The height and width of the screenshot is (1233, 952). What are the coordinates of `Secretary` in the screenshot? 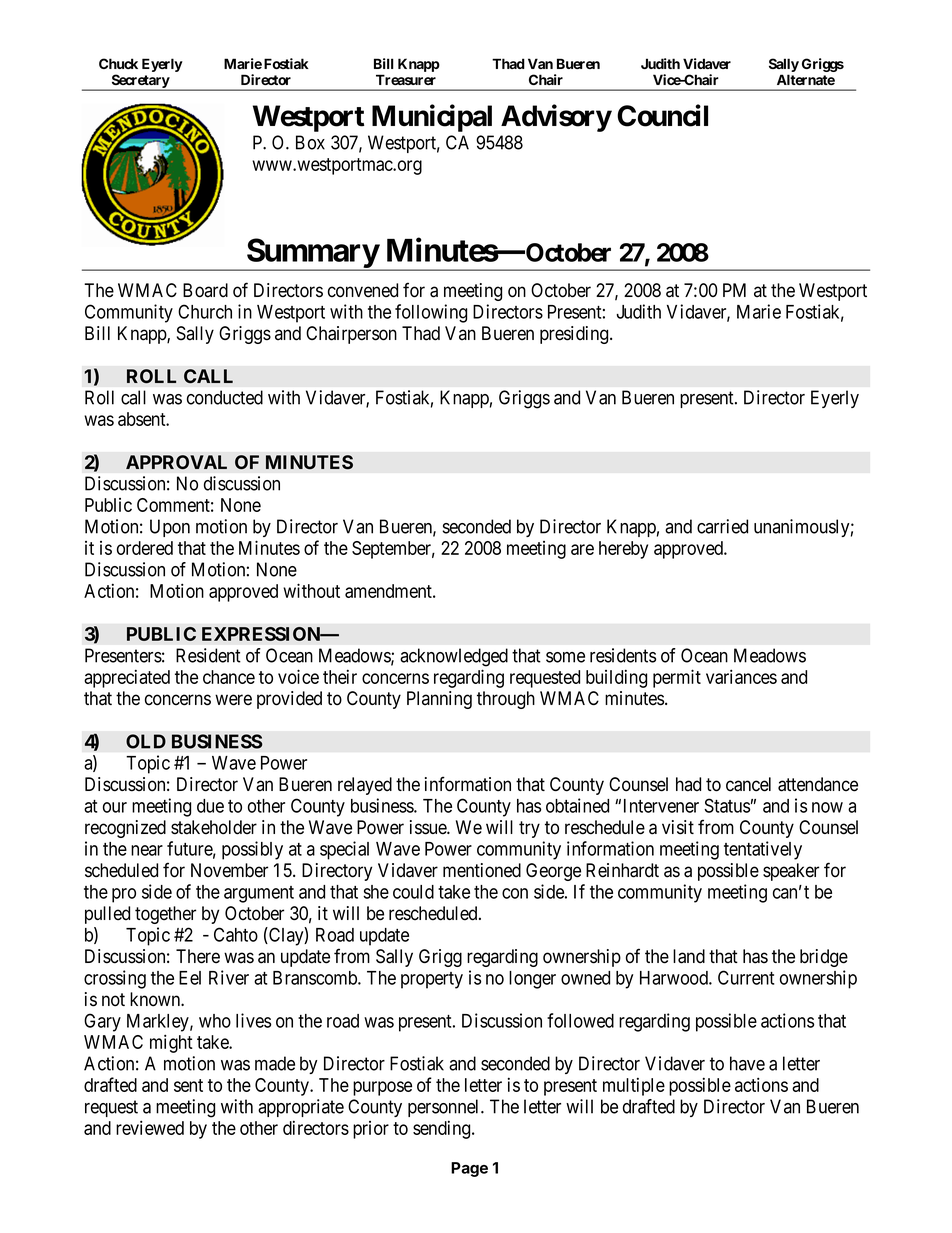 It's located at (140, 82).
